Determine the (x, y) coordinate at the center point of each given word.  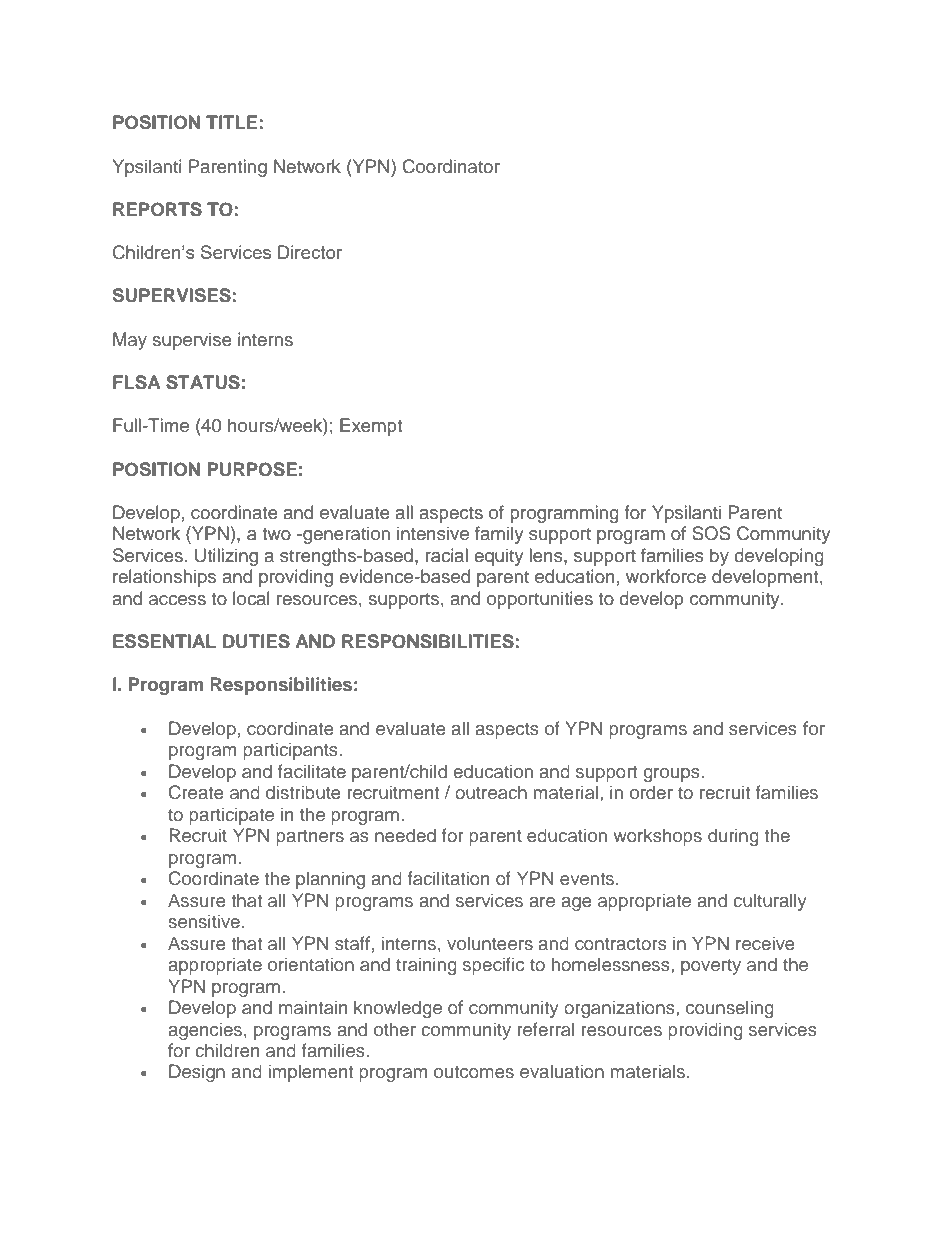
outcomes (474, 1072)
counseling (730, 1009)
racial (446, 555)
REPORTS (157, 209)
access (177, 600)
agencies (206, 1031)
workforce (666, 576)
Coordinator (451, 166)
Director (310, 252)
